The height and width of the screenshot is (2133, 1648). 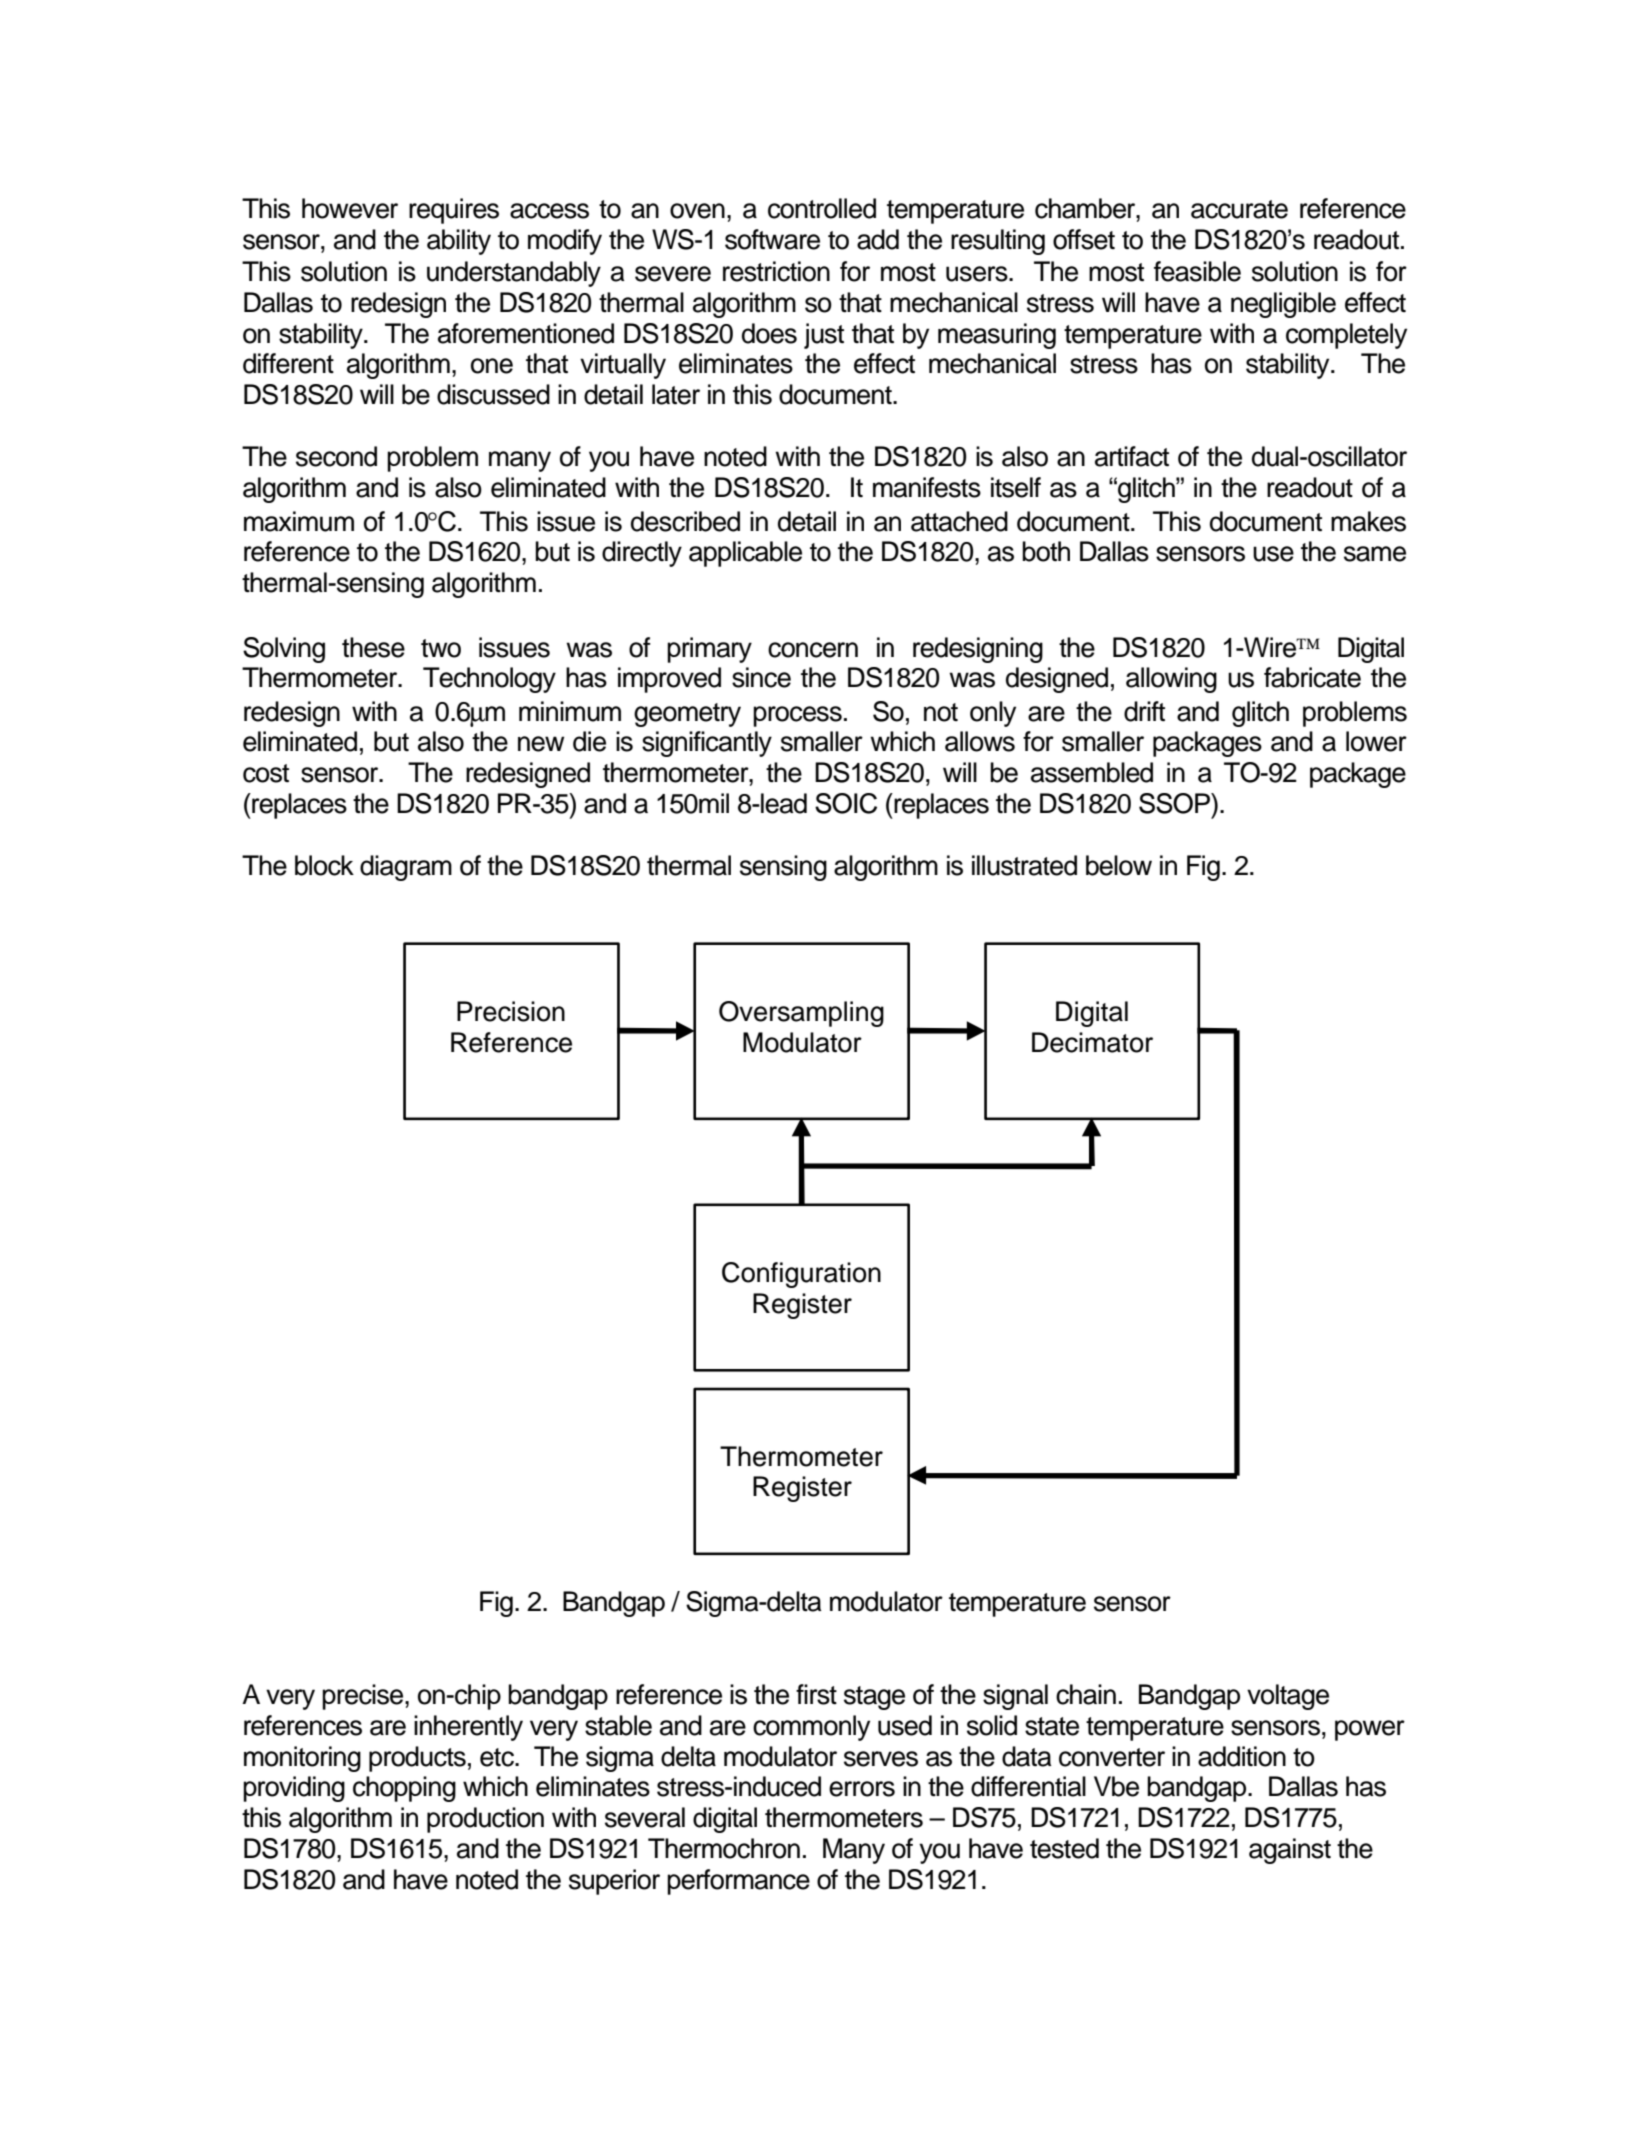 I want to click on Configuration, so click(x=801, y=1275).
